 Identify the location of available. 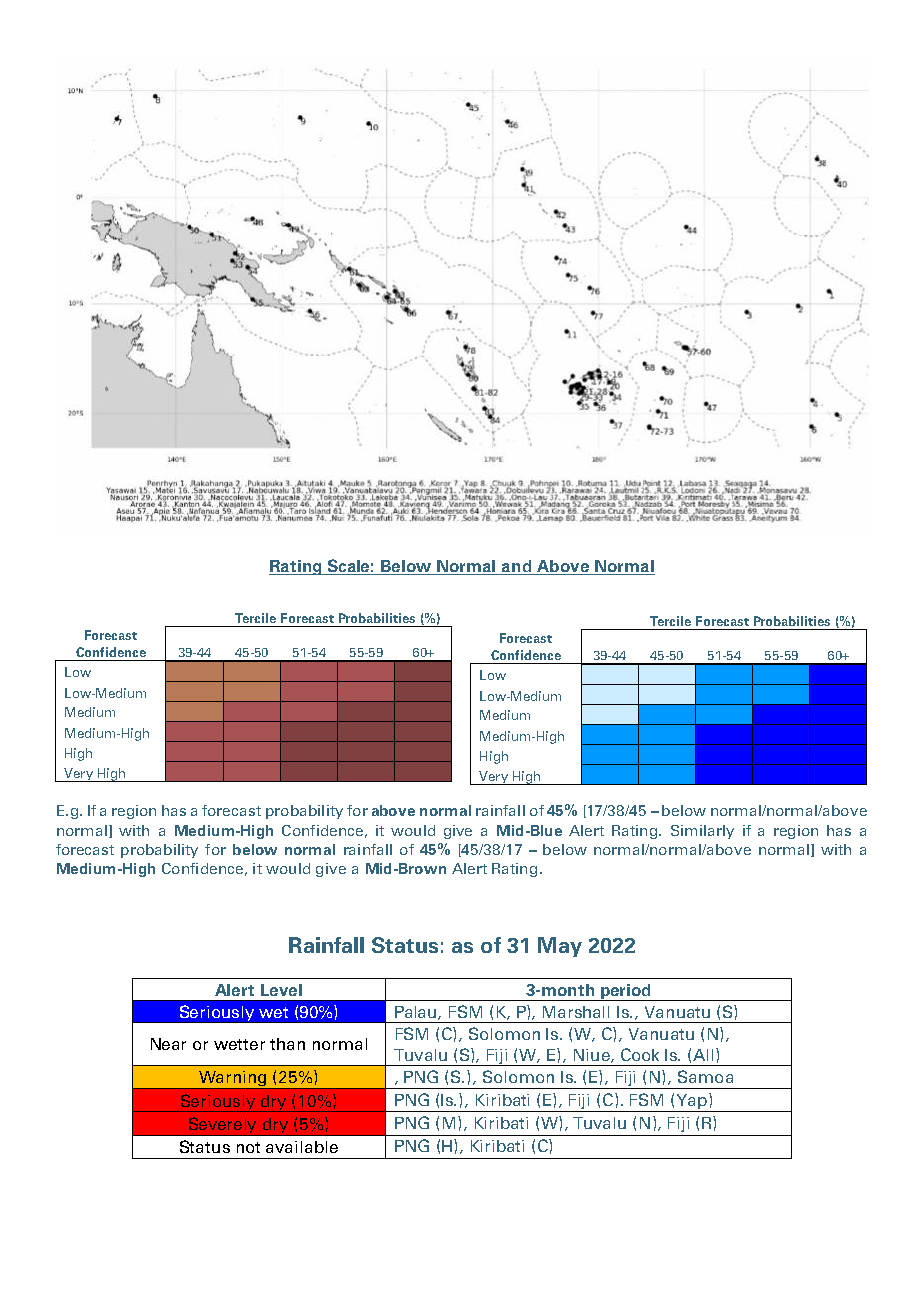
(302, 1147).
